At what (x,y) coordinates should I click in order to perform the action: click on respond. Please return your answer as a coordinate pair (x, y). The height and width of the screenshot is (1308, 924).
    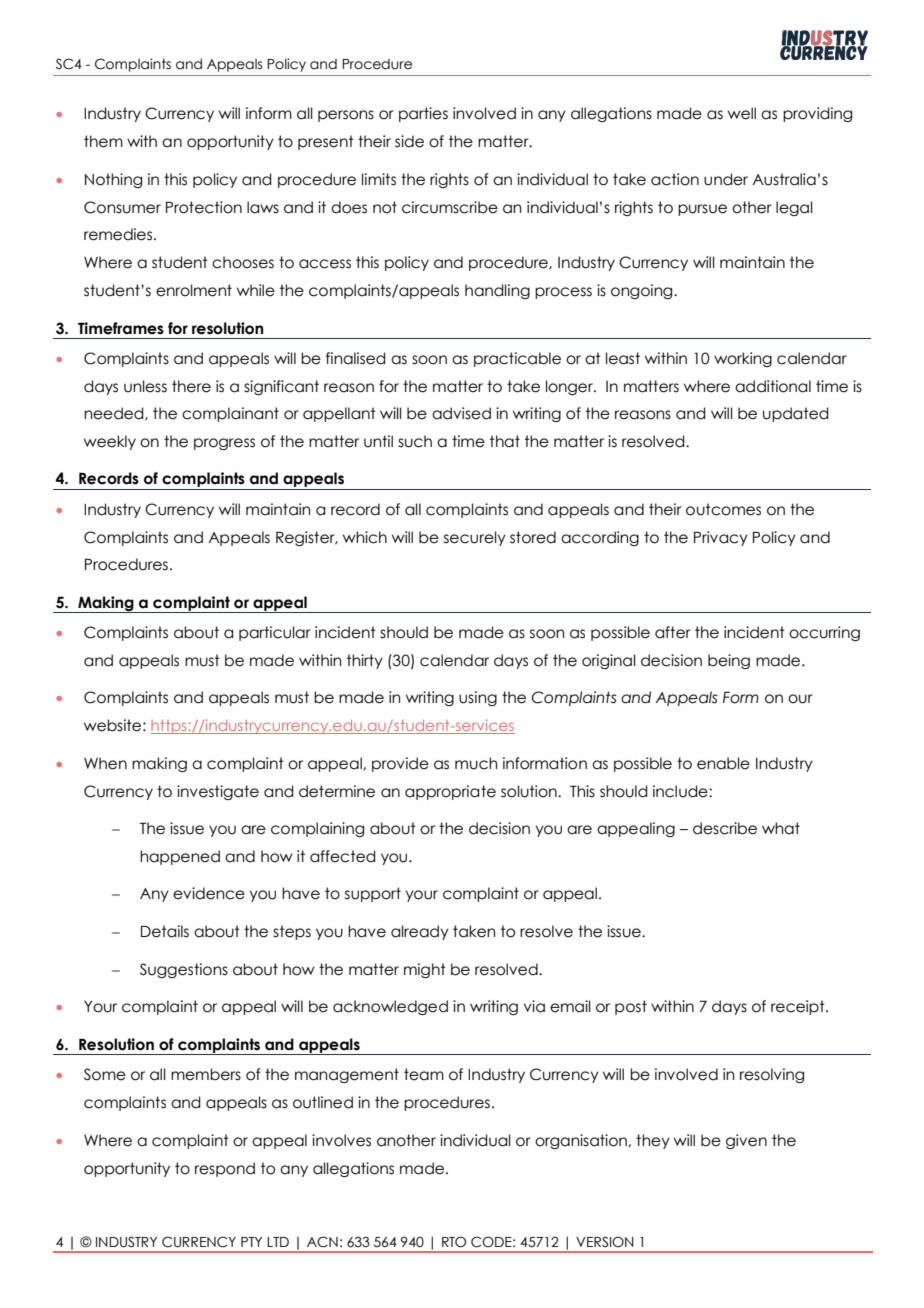
    Looking at the image, I should click on (225, 1169).
